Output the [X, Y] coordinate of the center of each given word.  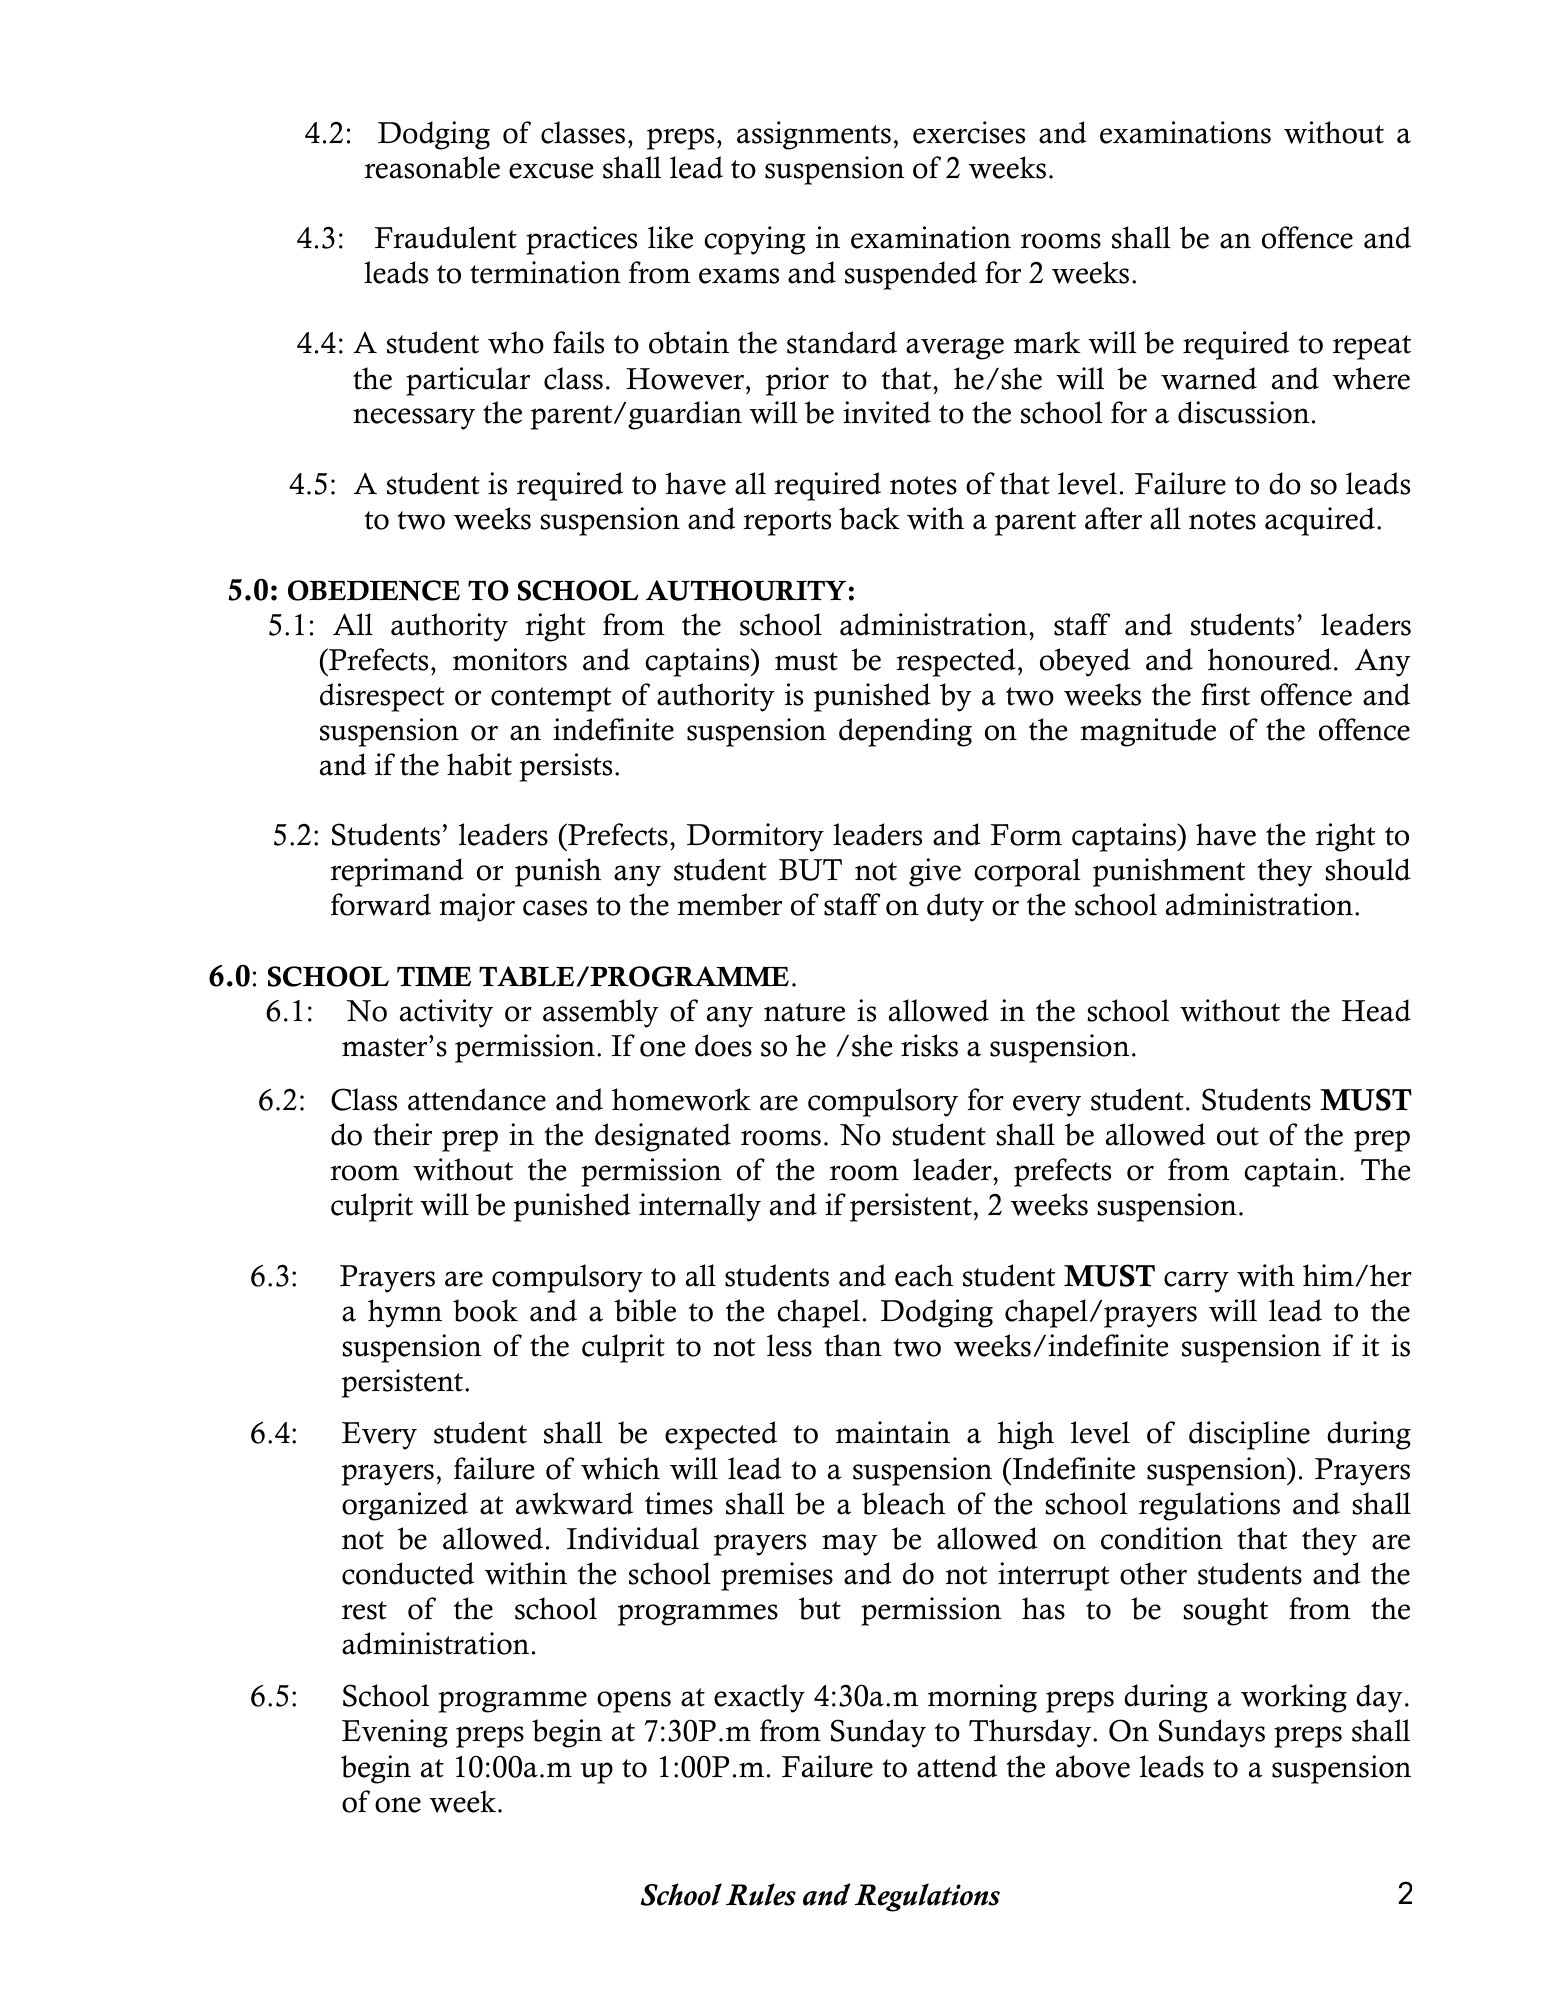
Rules [761, 1894]
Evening [395, 1733]
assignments [814, 135]
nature [804, 1012]
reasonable [432, 167]
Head [1376, 1010]
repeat [1372, 347]
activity [446, 1013]
